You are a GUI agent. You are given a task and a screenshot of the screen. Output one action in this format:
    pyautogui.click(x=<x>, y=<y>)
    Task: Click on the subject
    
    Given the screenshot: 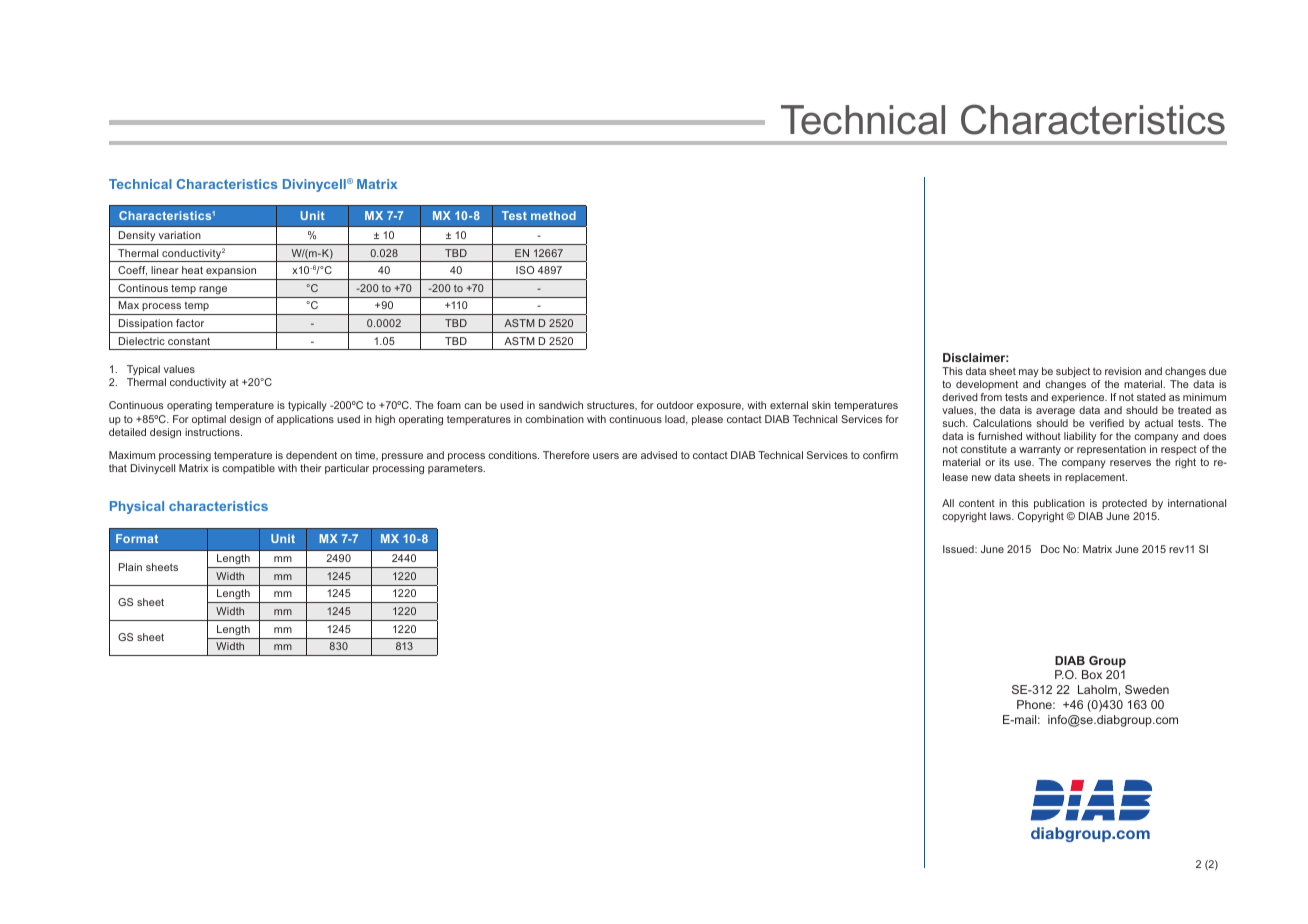 What is the action you would take?
    pyautogui.click(x=1073, y=372)
